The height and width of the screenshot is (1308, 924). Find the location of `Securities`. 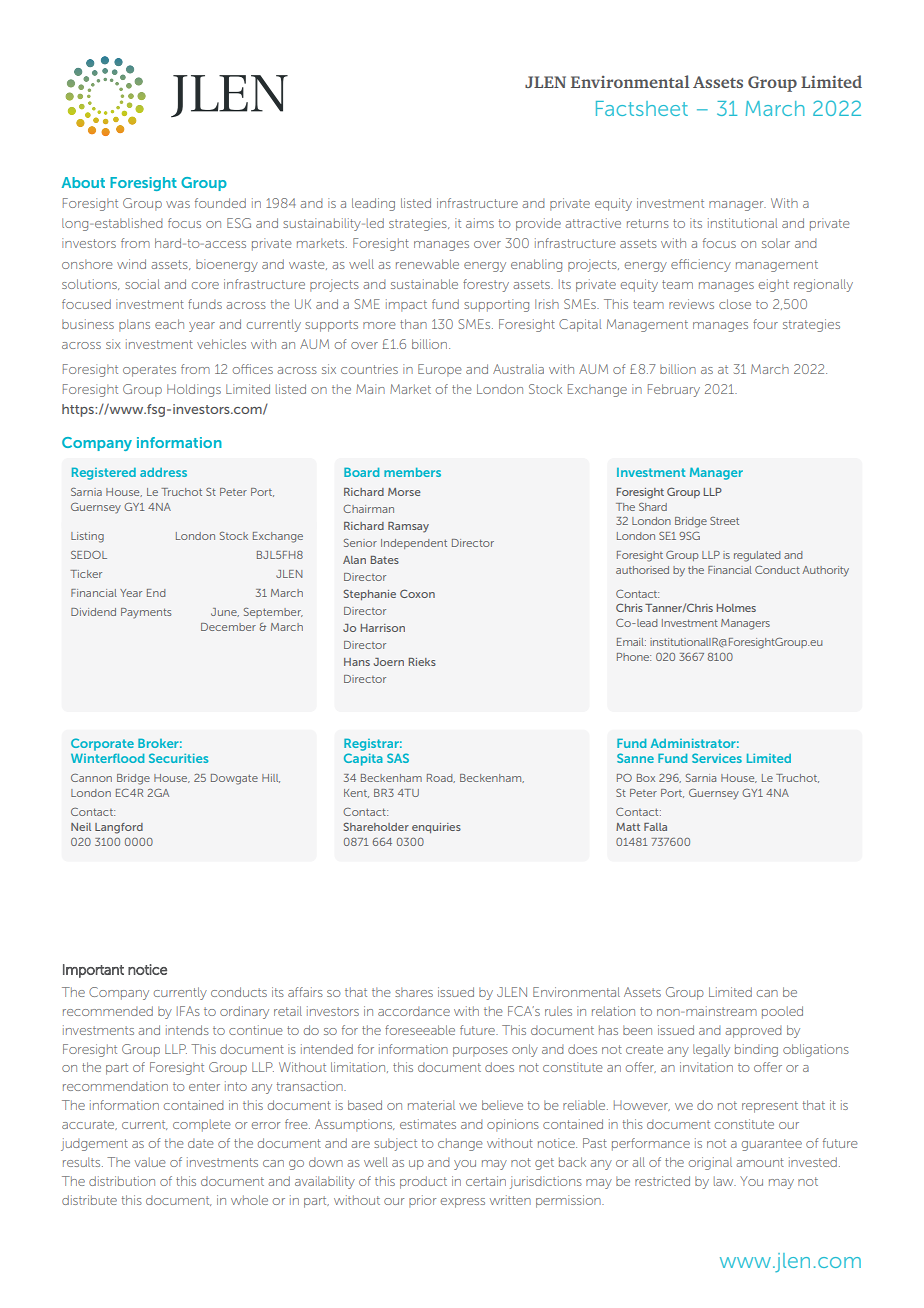

Securities is located at coordinates (178, 758).
